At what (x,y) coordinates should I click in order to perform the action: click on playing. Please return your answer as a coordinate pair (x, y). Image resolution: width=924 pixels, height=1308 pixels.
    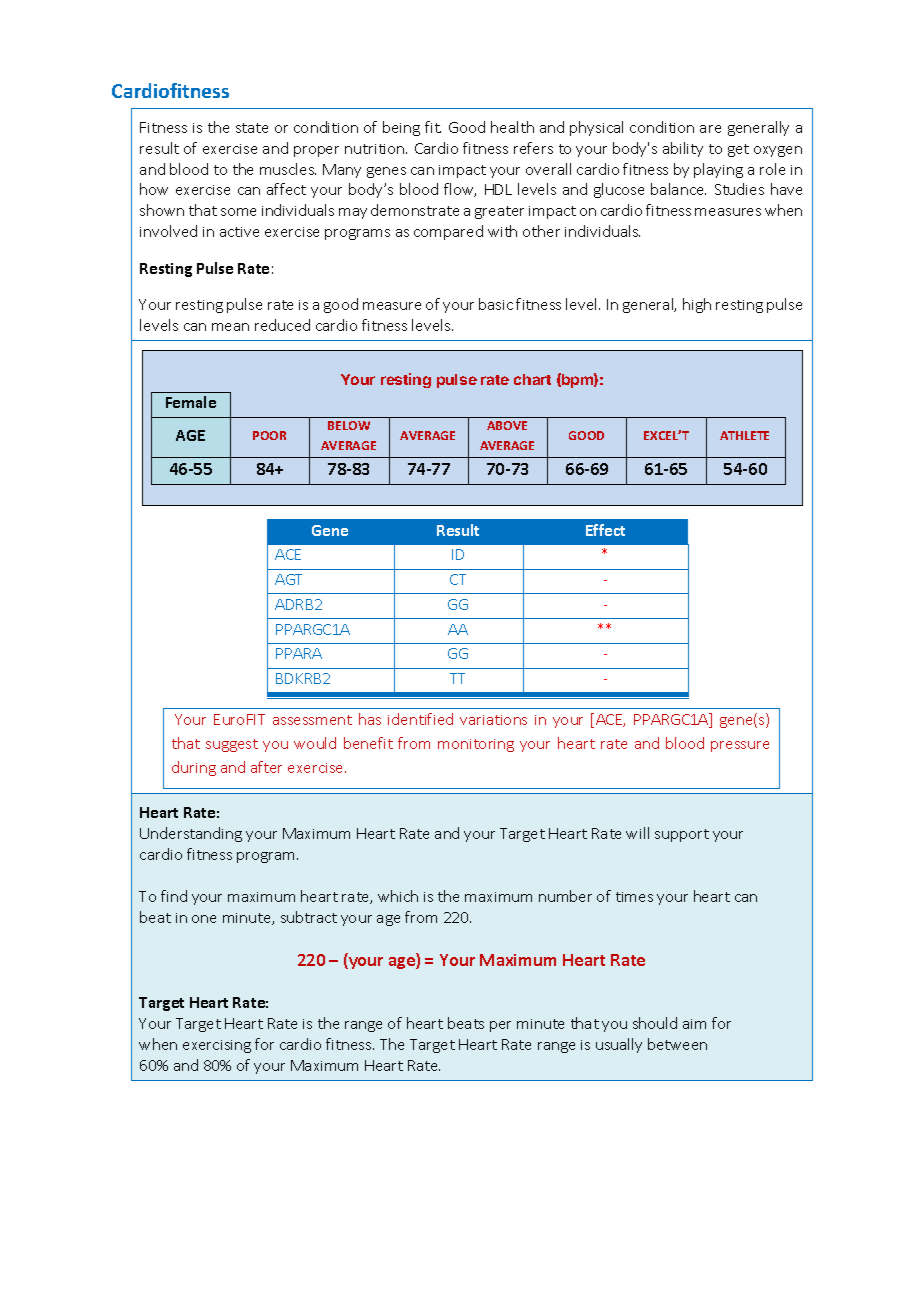
    Looking at the image, I should click on (718, 170).
